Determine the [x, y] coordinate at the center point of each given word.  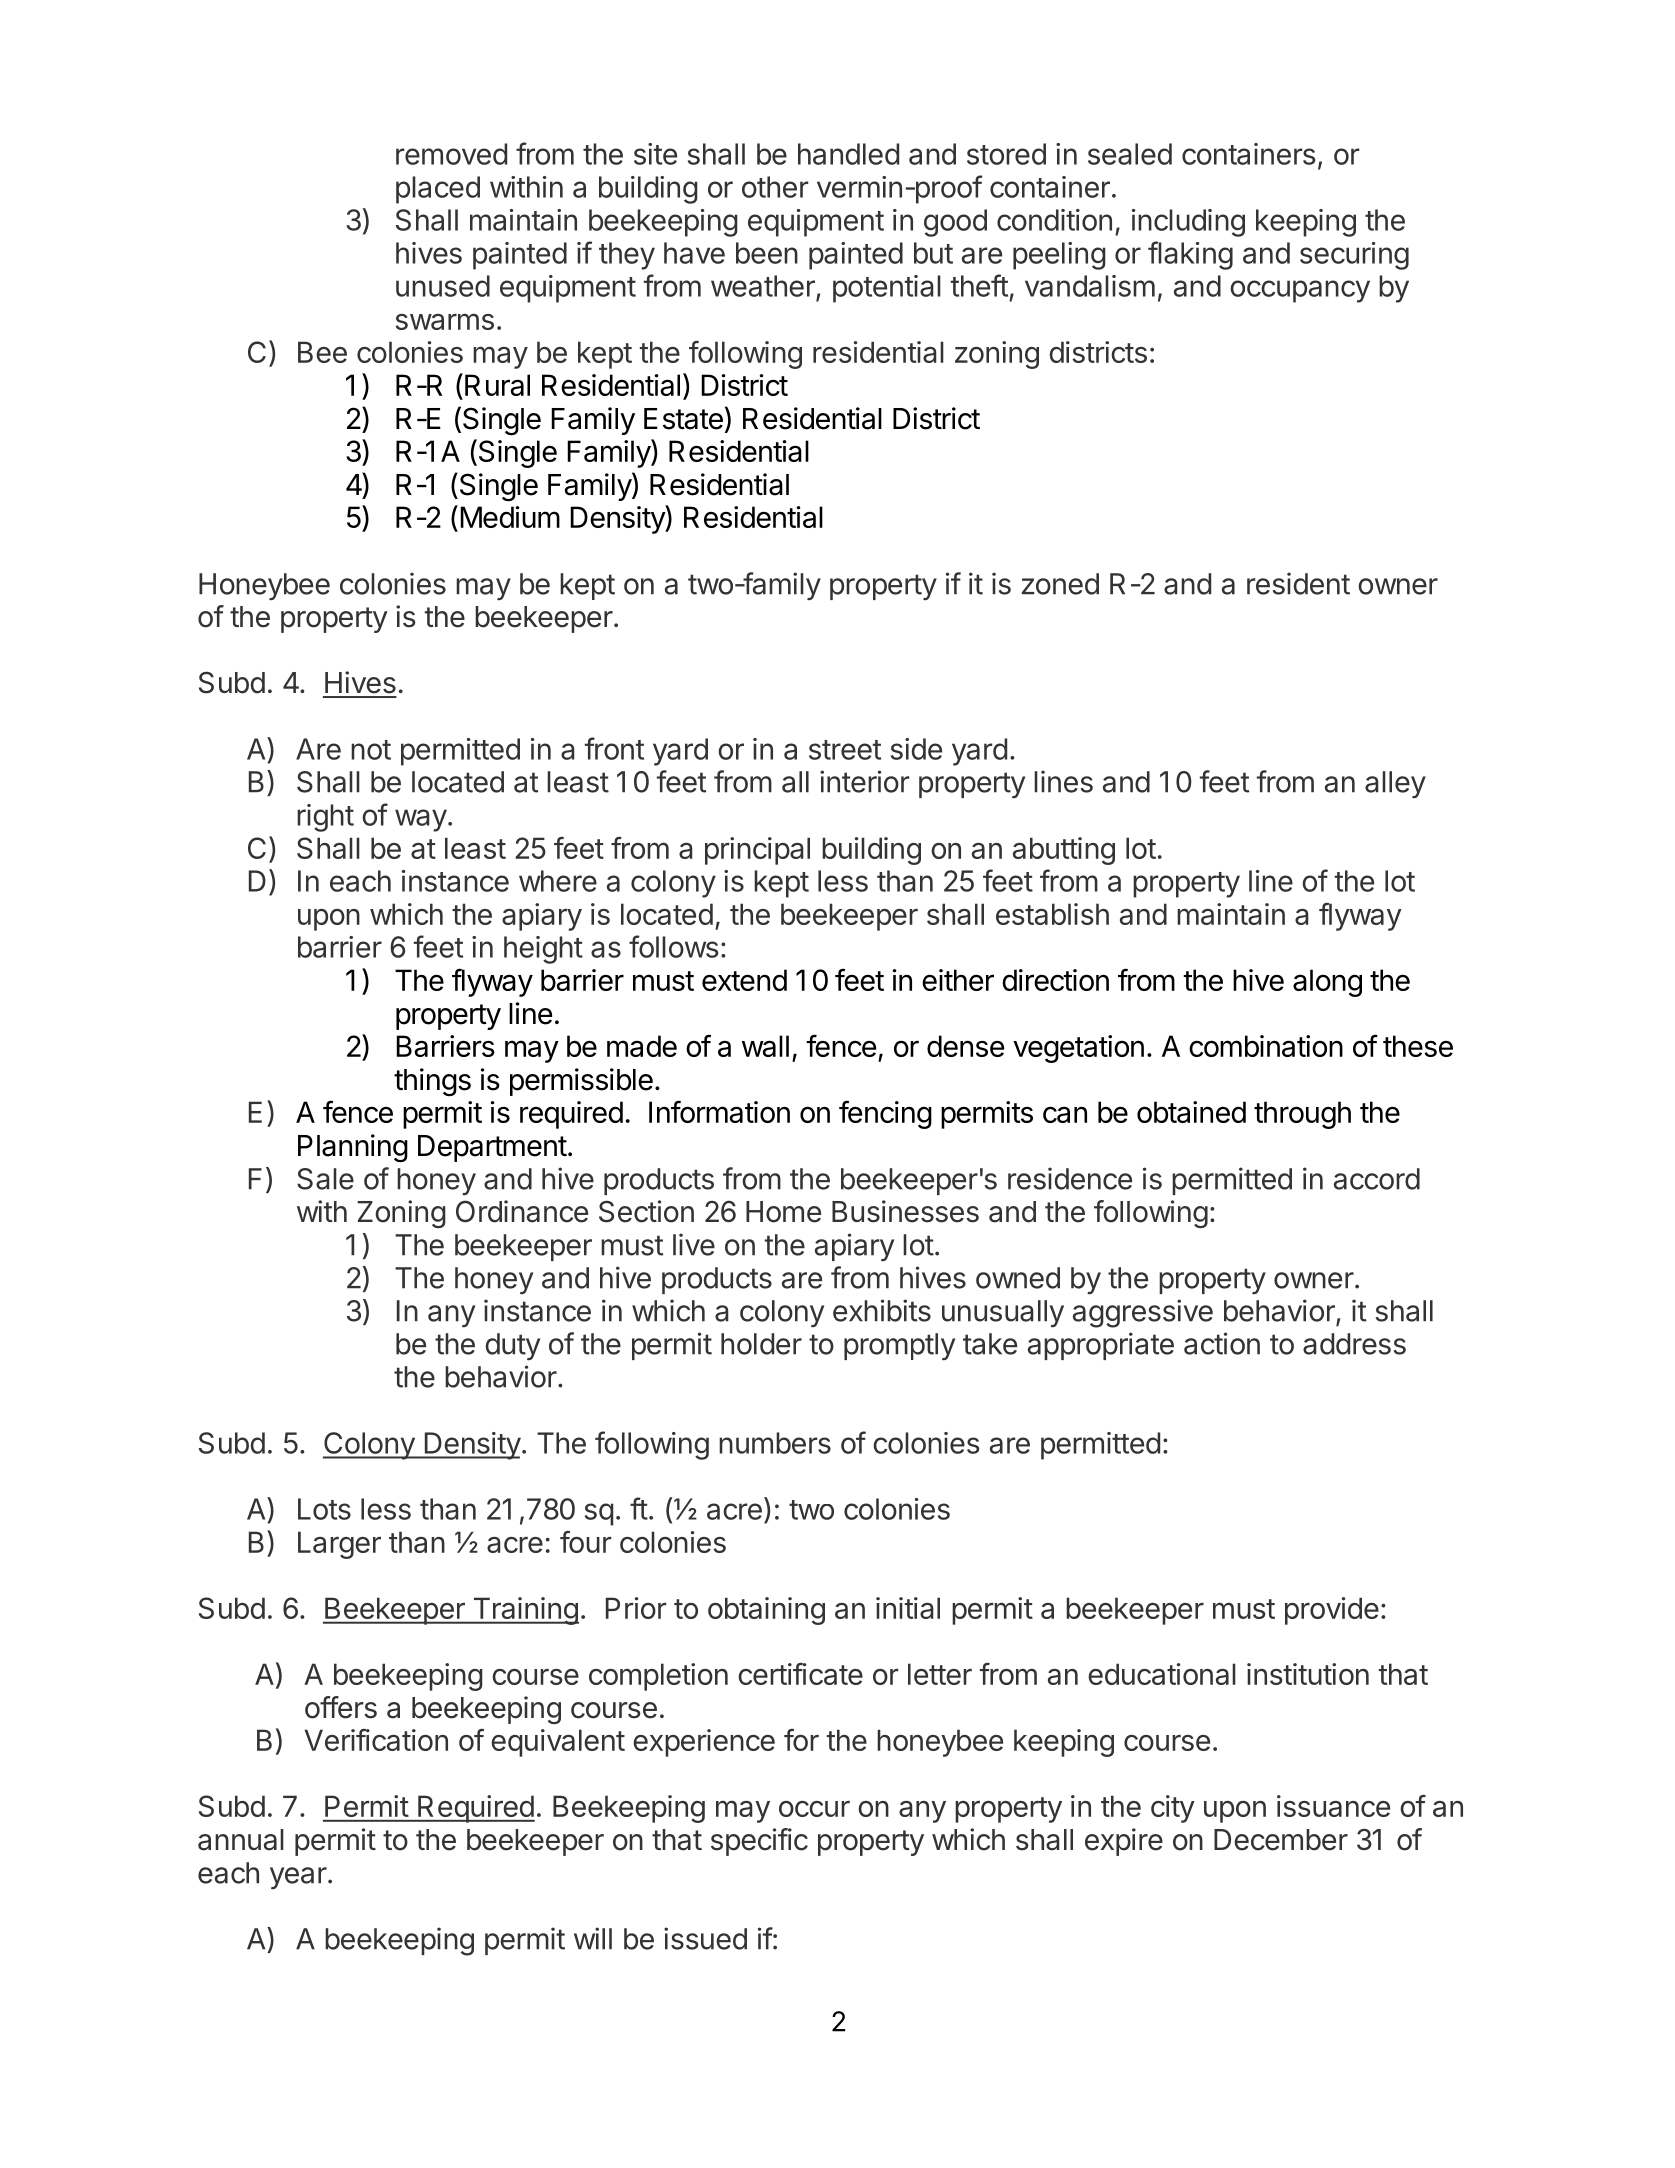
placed [438, 190]
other [775, 187]
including [1188, 223]
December [1281, 1840]
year [298, 1878]
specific [759, 1842]
